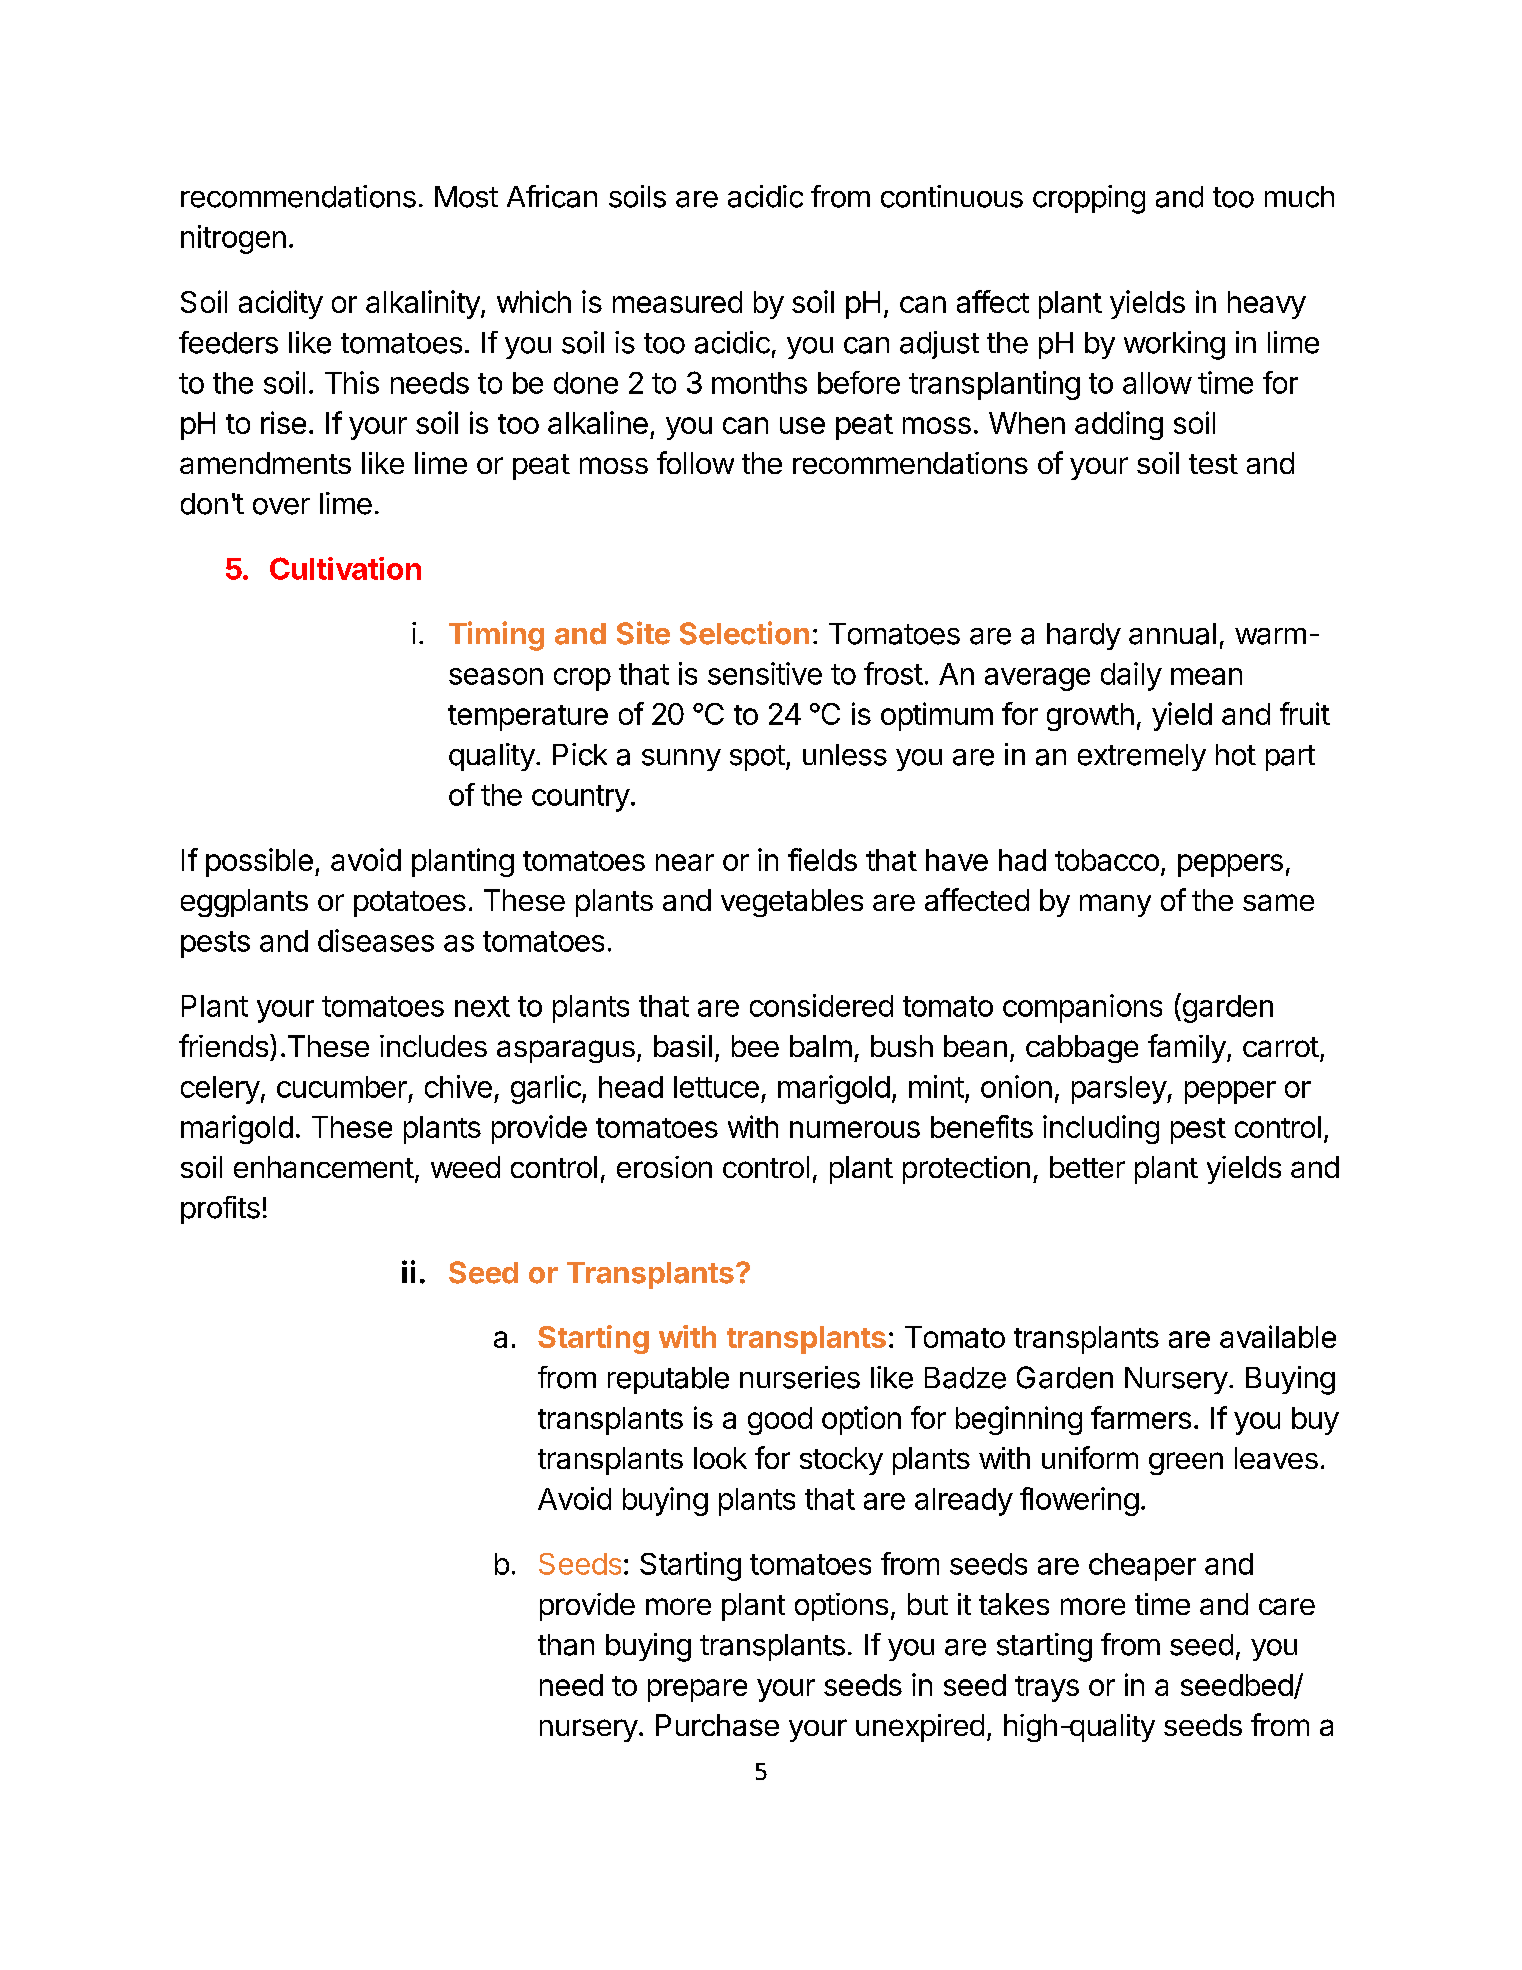  Describe the element at coordinates (281, 304) in the page. I see `acidity` at that location.
